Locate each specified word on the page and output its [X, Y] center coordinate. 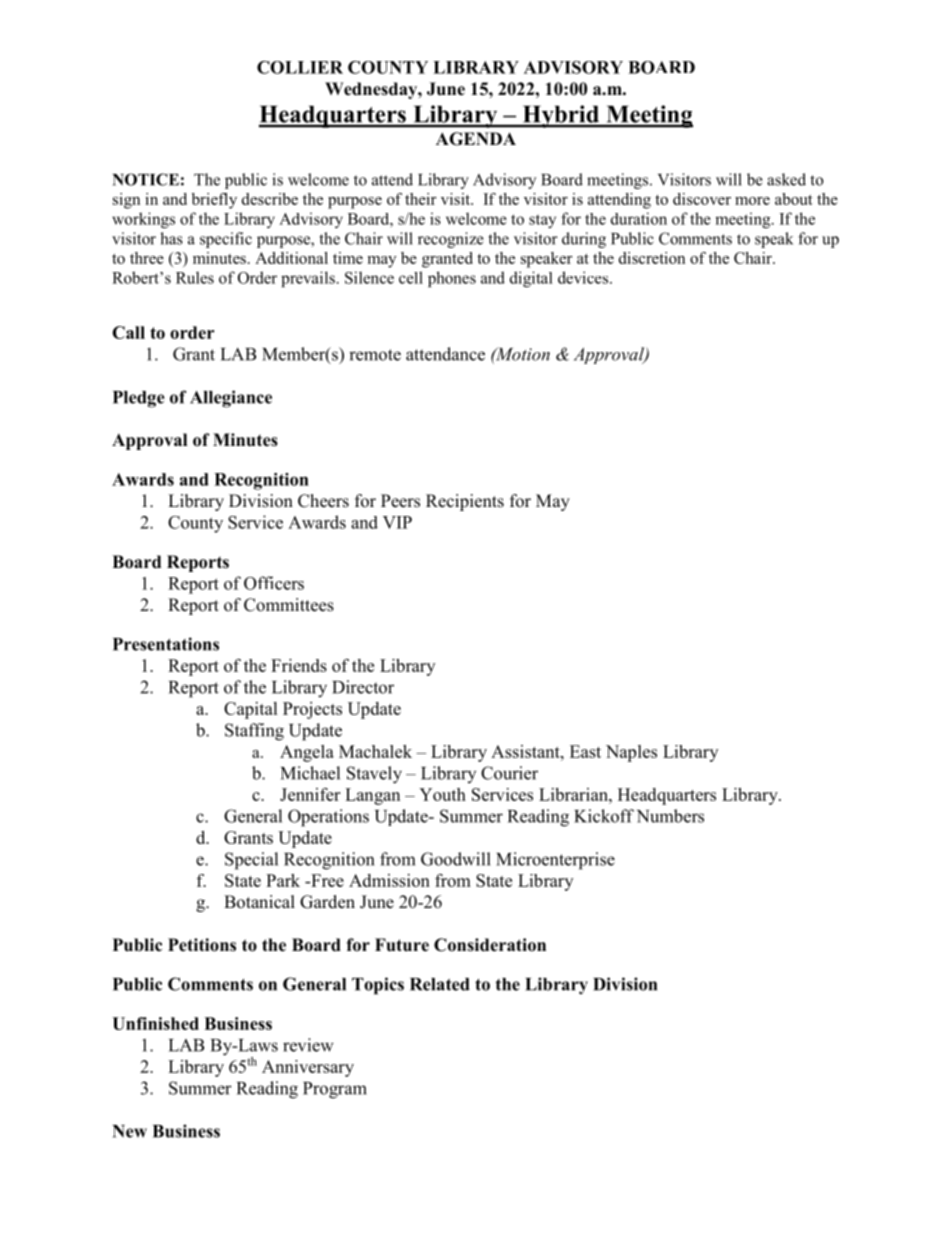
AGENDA [476, 139]
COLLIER [300, 67]
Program [335, 1090]
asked [786, 179]
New [129, 1131]
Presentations [166, 644]
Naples [631, 753]
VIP [397, 522]
